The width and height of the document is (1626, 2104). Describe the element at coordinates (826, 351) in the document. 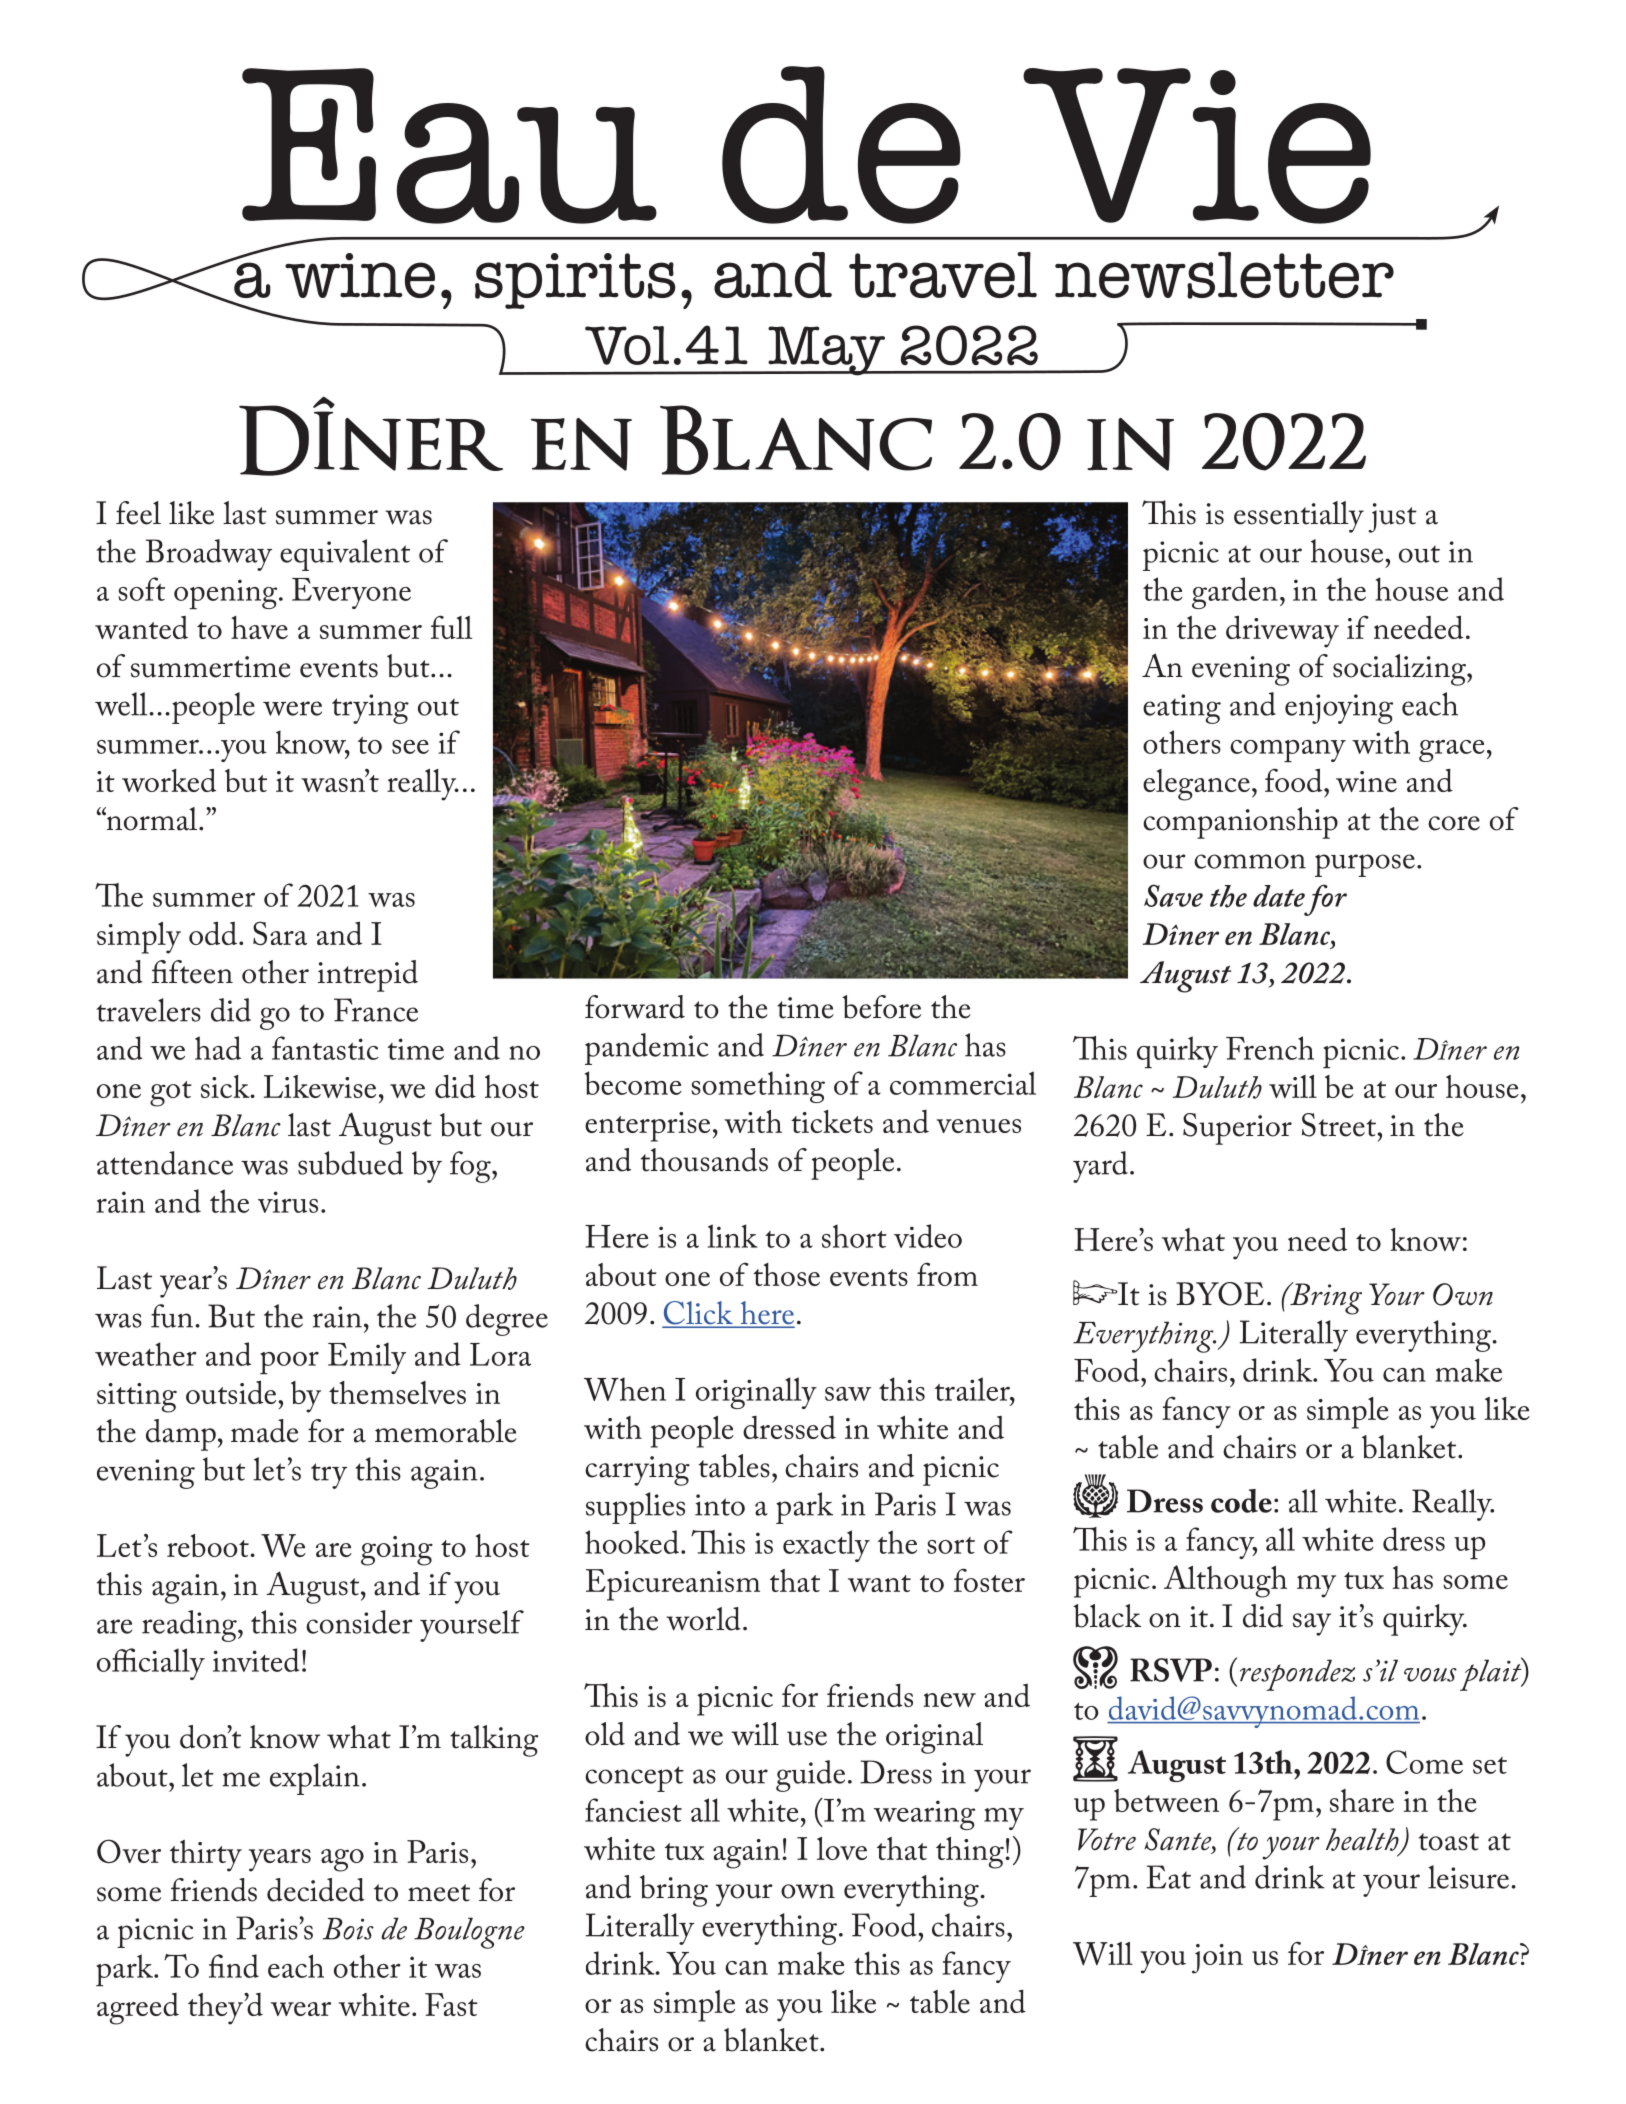

I see `May` at that location.
